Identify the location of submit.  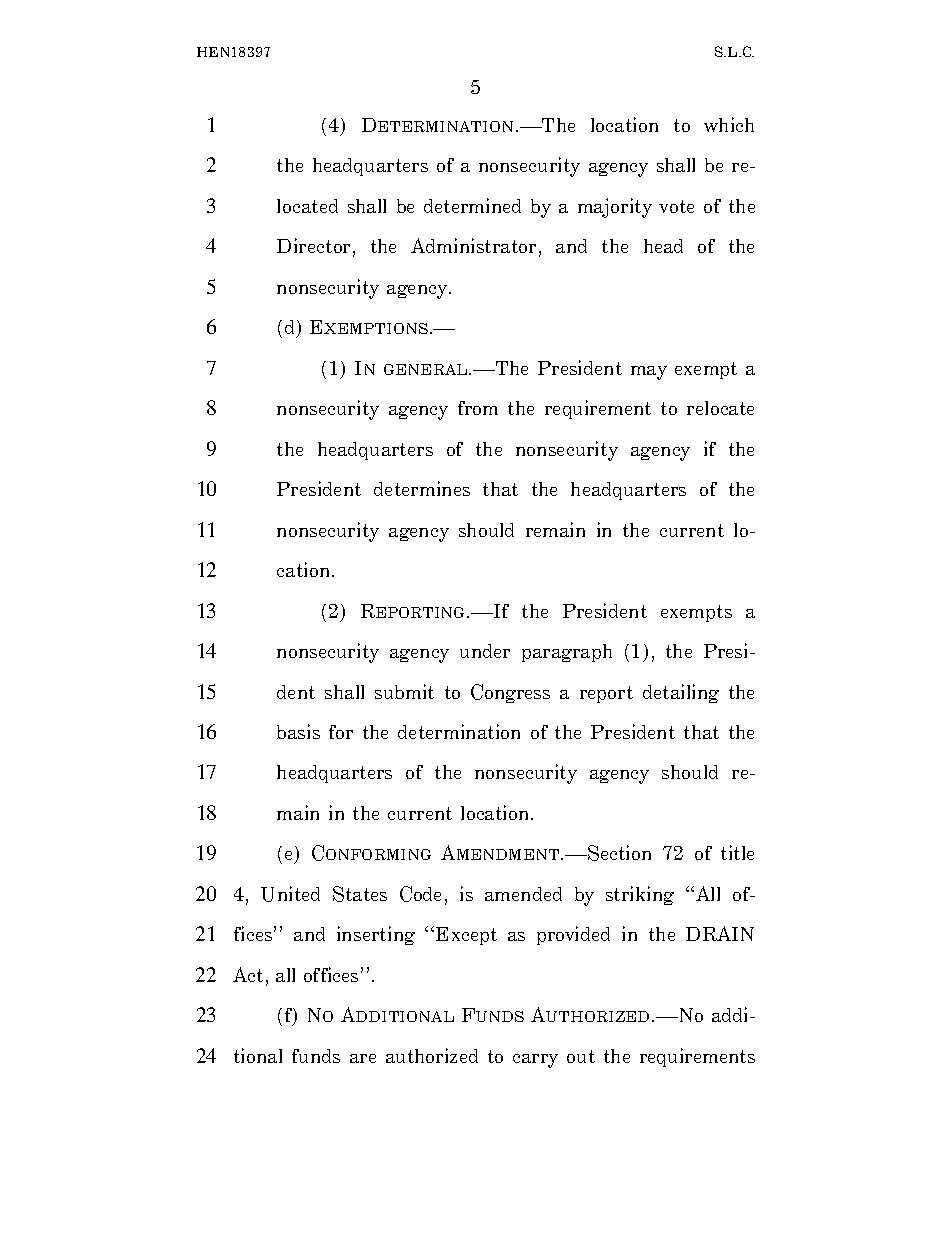
(404, 691).
